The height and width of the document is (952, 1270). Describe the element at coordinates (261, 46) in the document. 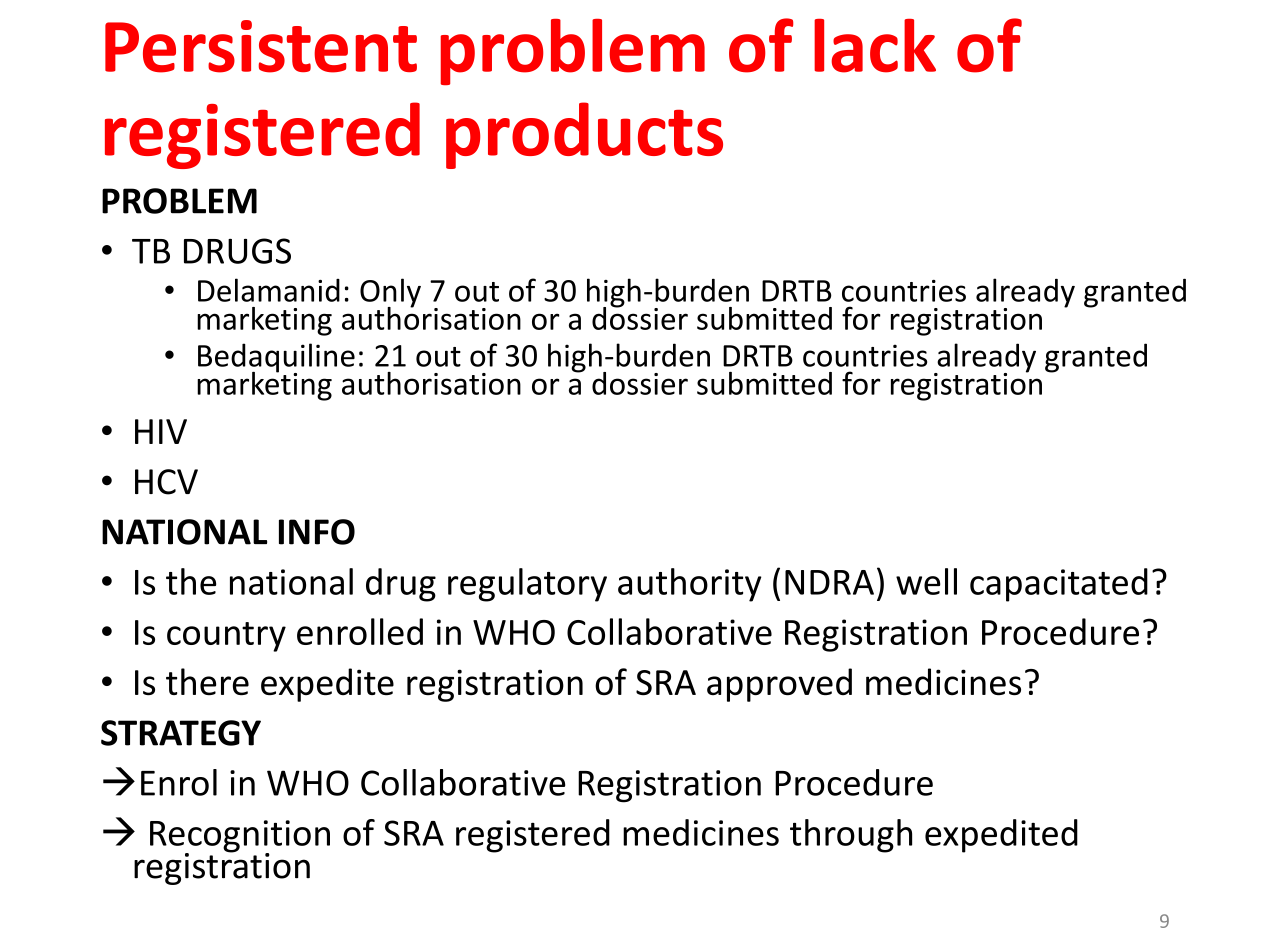

I see `Persistent` at that location.
